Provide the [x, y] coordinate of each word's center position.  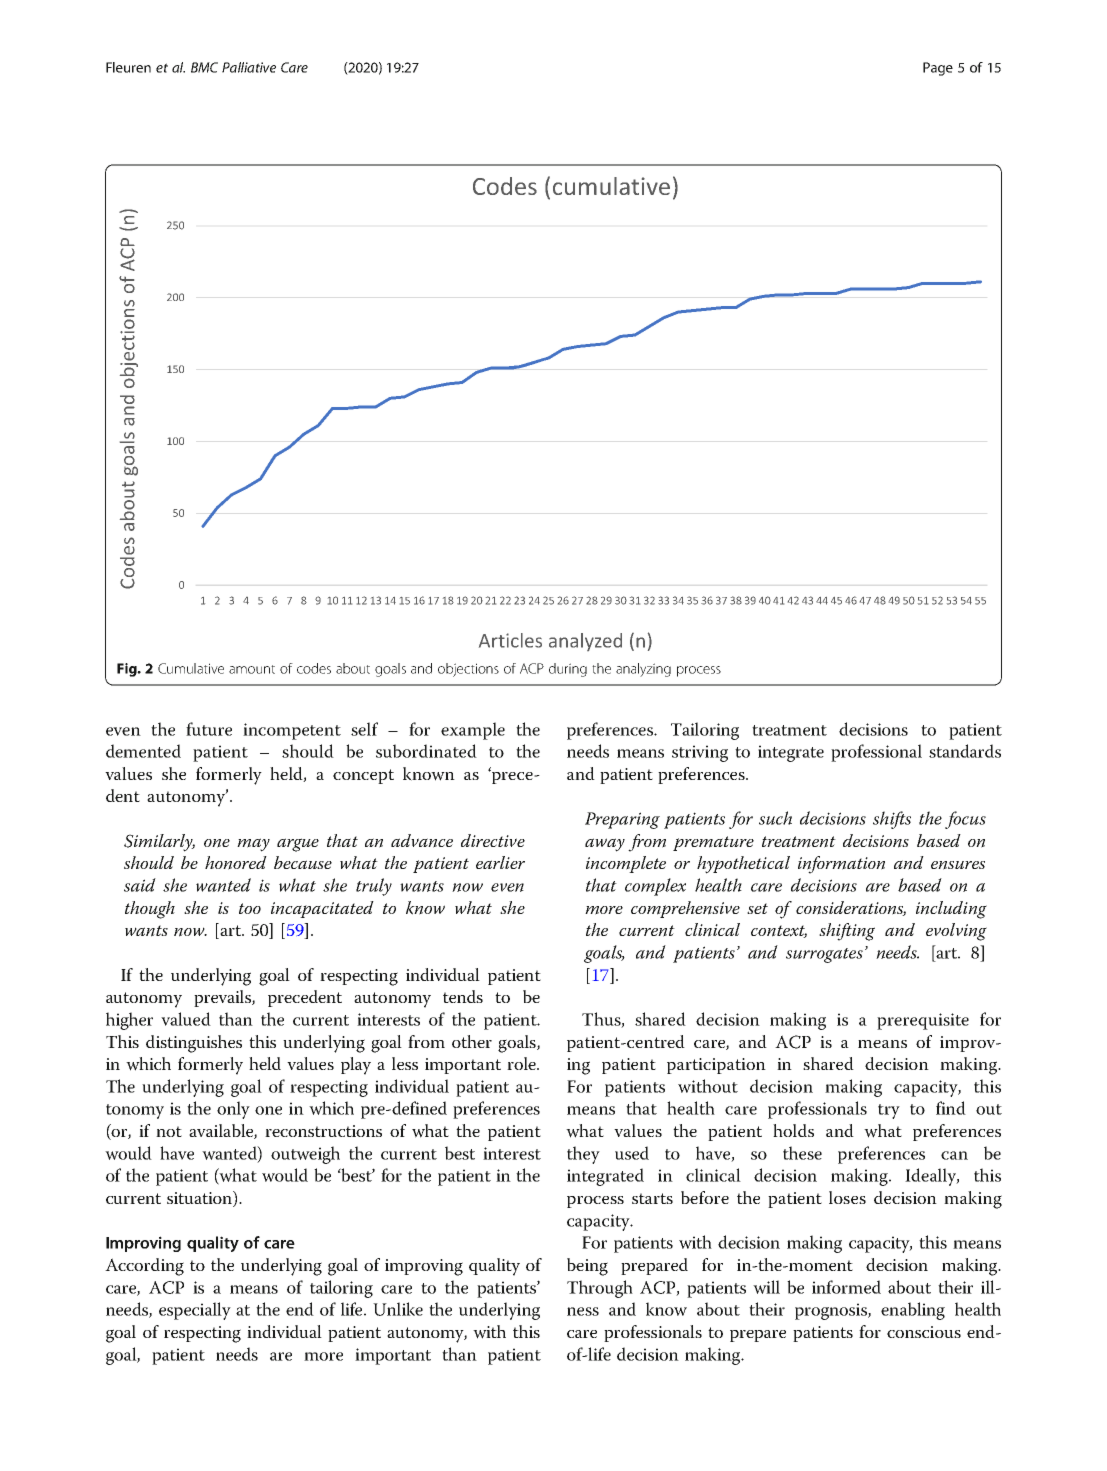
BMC [204, 67]
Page [938, 69]
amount [252, 669]
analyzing [643, 670]
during [568, 670]
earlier [500, 862]
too [250, 908]
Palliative [249, 67]
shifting [847, 932]
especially [195, 1311]
